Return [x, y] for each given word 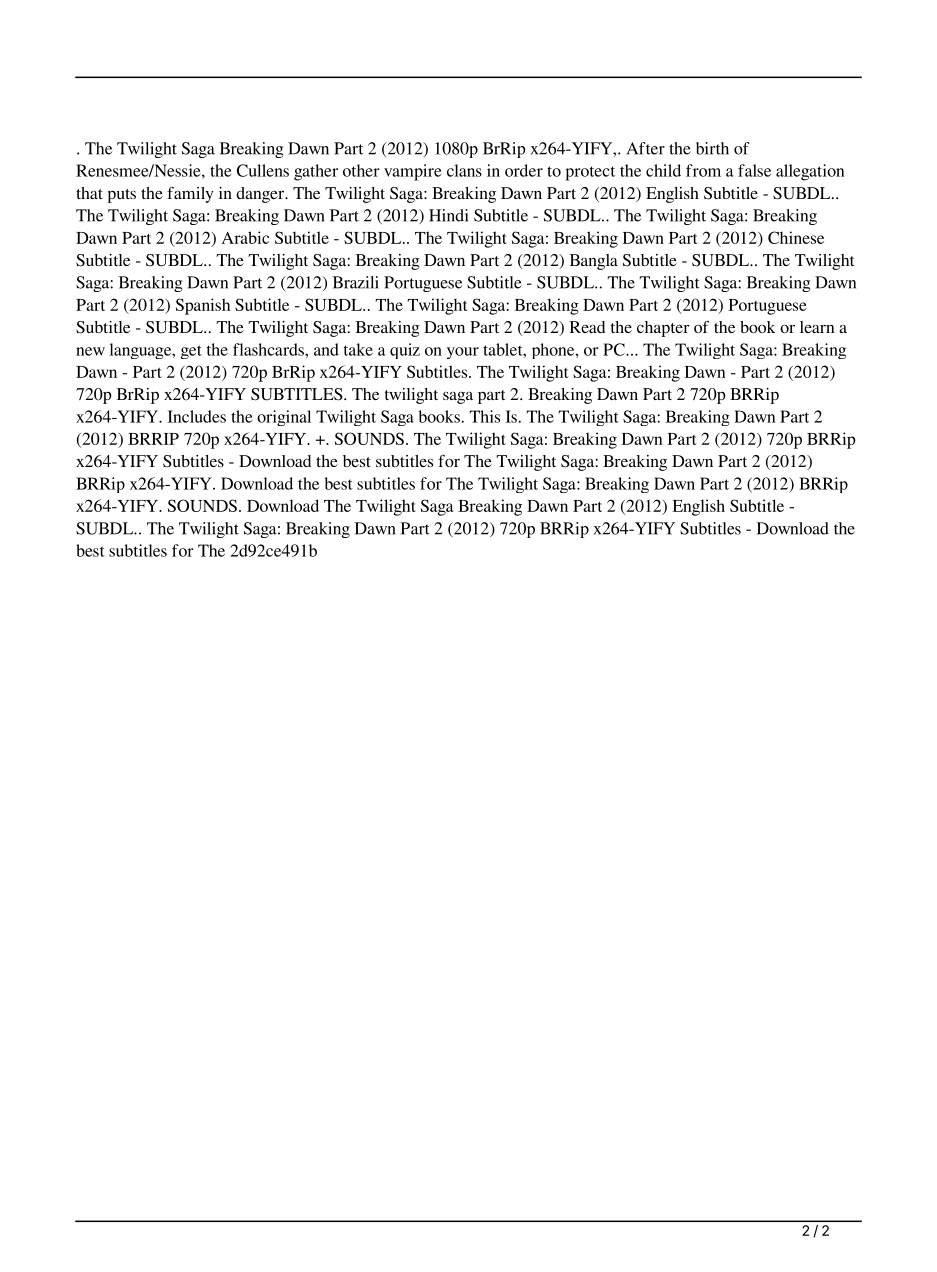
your [463, 353]
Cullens [263, 170]
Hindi [449, 215]
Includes [197, 416]
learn [817, 327]
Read [587, 327]
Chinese [796, 237]
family [190, 195]
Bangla [594, 262]
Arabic [245, 237]
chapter [663, 329]
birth [712, 148]
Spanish [203, 306]
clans [464, 170]
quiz [405, 351]
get [191, 352]
